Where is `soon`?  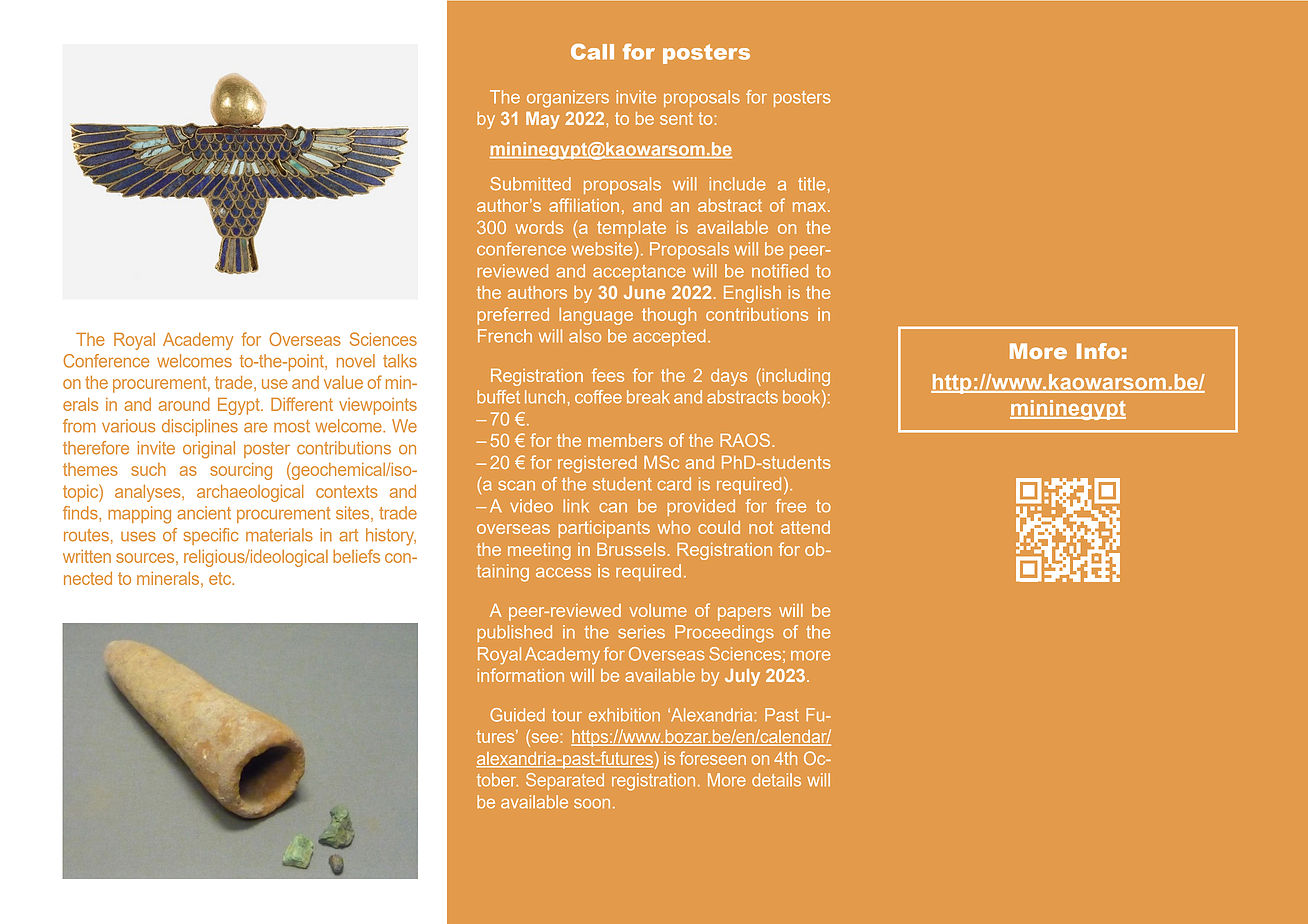
soon is located at coordinates (592, 804).
